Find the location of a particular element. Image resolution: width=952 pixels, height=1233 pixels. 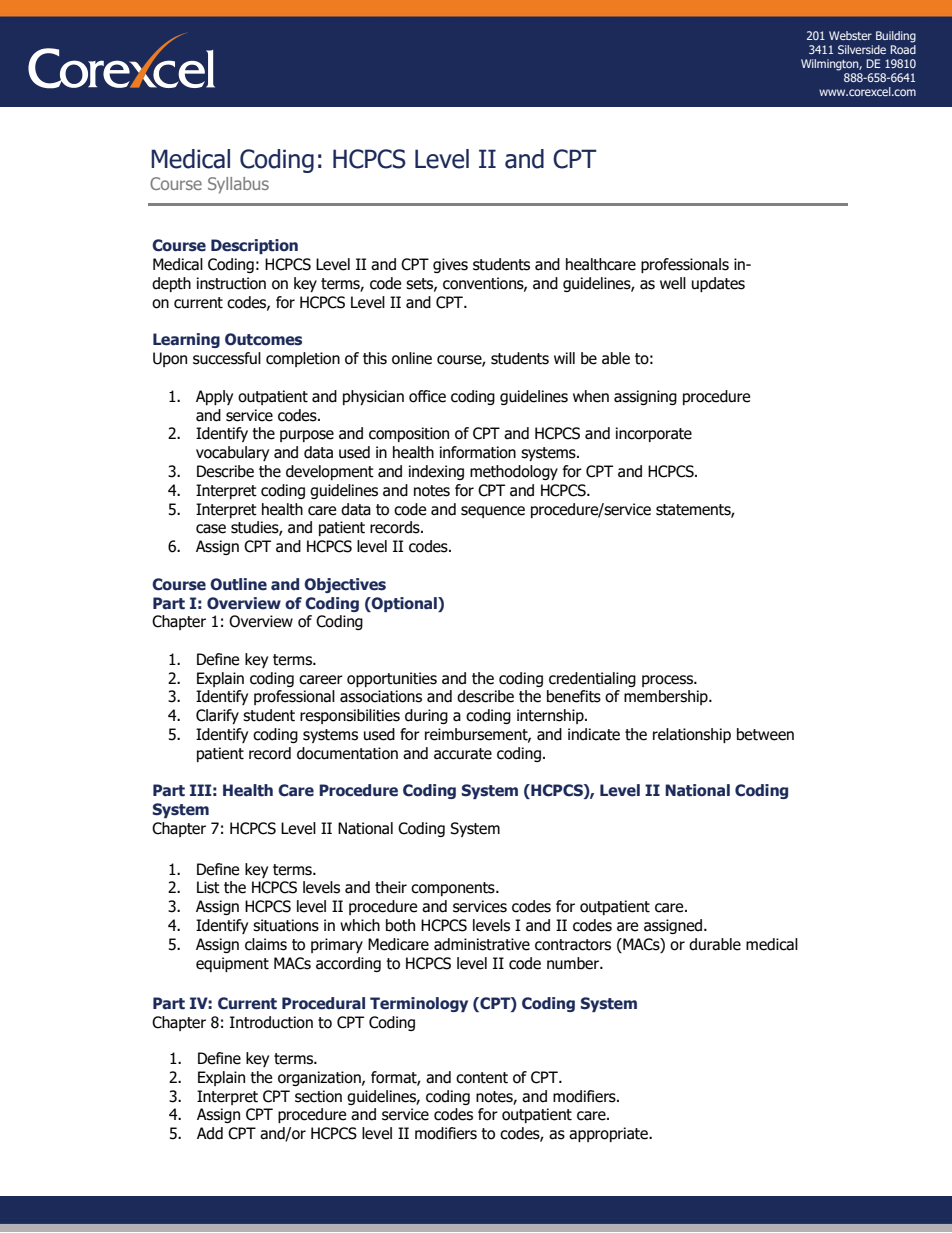

relationship is located at coordinates (692, 735).
